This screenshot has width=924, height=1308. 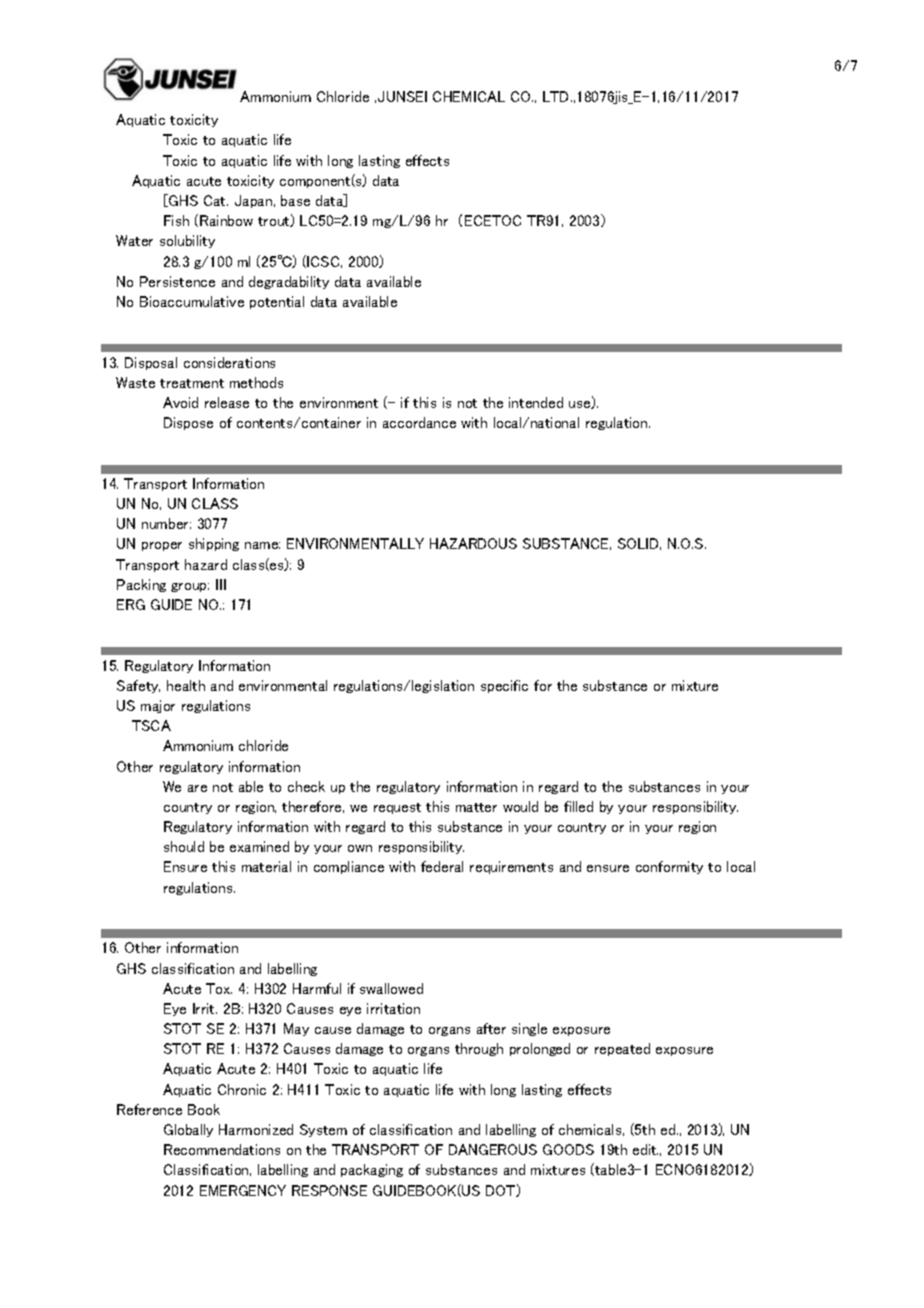 I want to click on base, so click(x=295, y=200).
